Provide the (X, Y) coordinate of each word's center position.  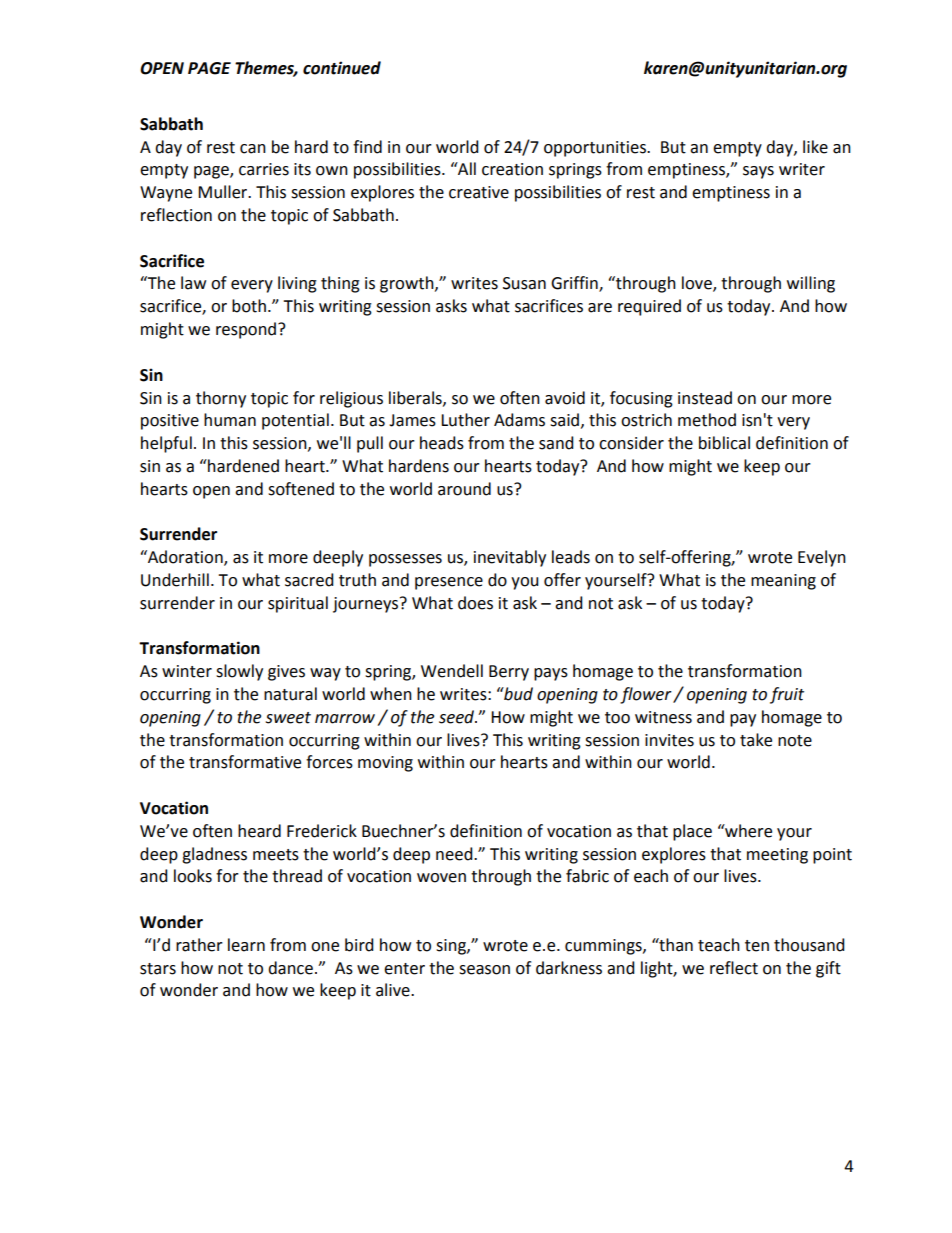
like (815, 147)
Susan (524, 283)
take (756, 740)
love (698, 284)
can (253, 149)
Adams (519, 420)
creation (512, 169)
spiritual (298, 604)
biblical (724, 443)
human (230, 420)
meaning (783, 582)
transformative (245, 762)
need (455, 854)
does (475, 603)
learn (246, 945)
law (193, 283)
